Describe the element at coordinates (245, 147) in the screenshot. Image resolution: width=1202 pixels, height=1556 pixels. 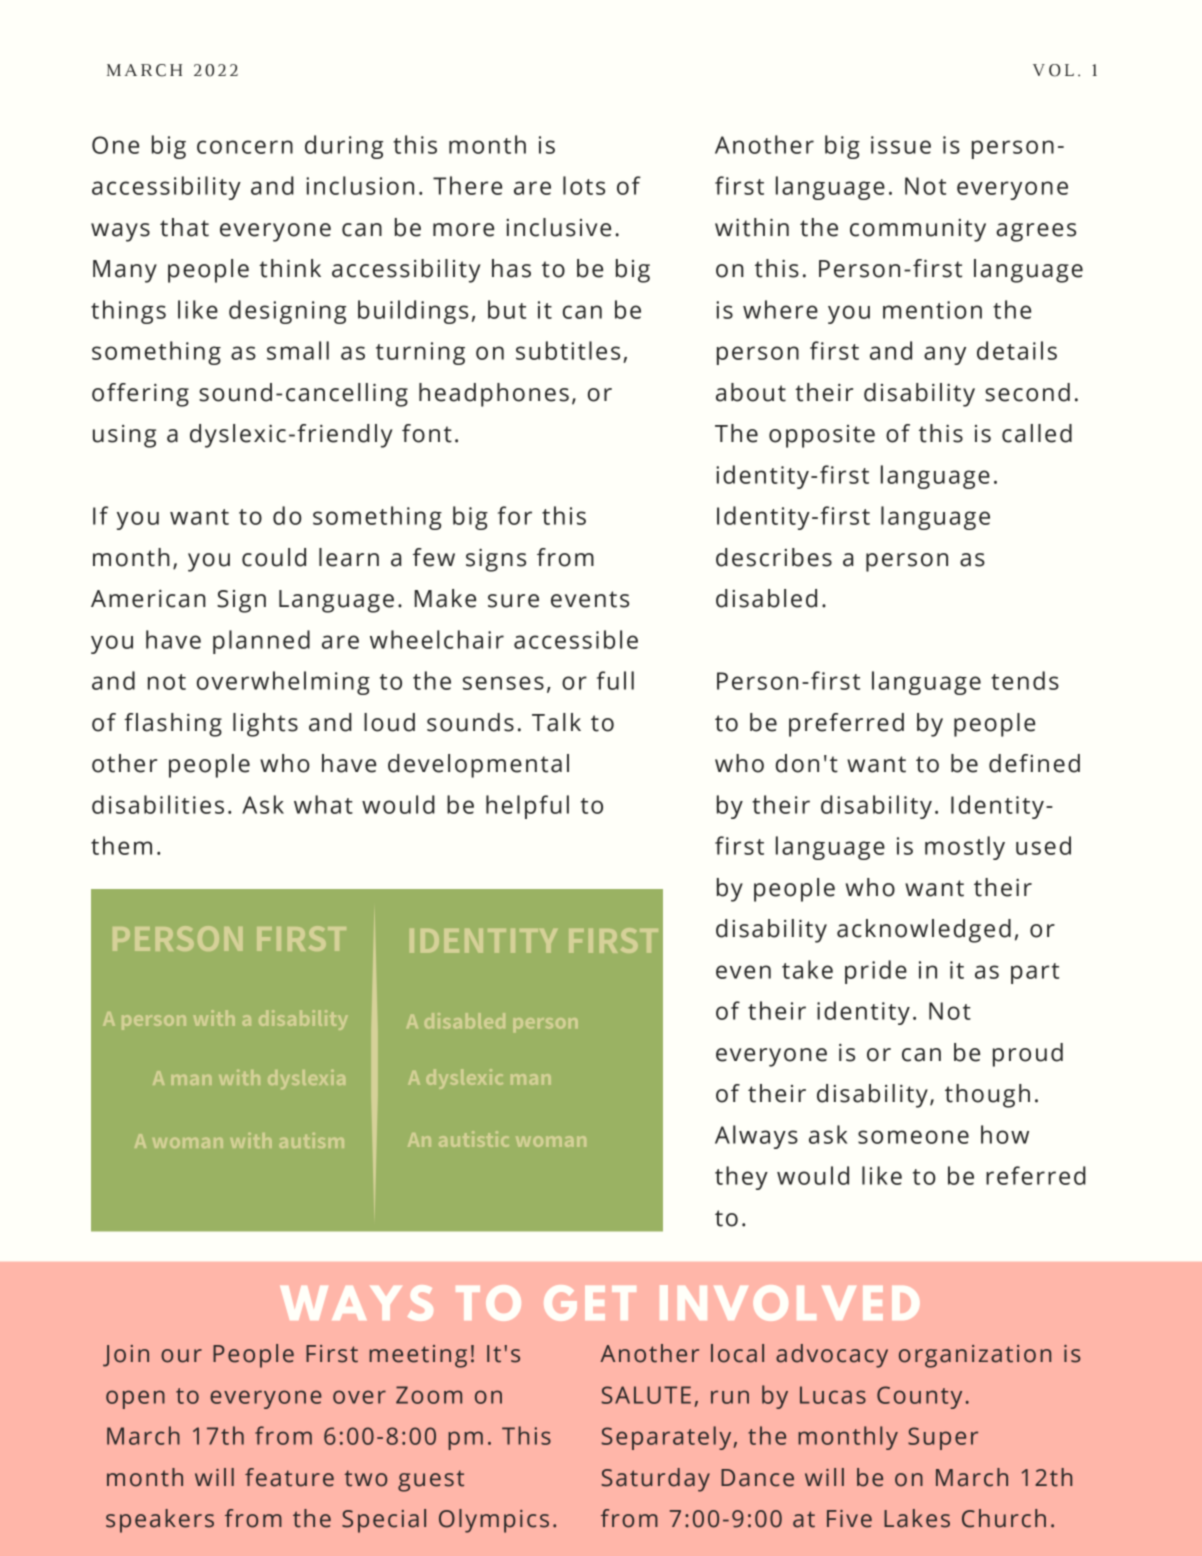
I see `concern` at that location.
